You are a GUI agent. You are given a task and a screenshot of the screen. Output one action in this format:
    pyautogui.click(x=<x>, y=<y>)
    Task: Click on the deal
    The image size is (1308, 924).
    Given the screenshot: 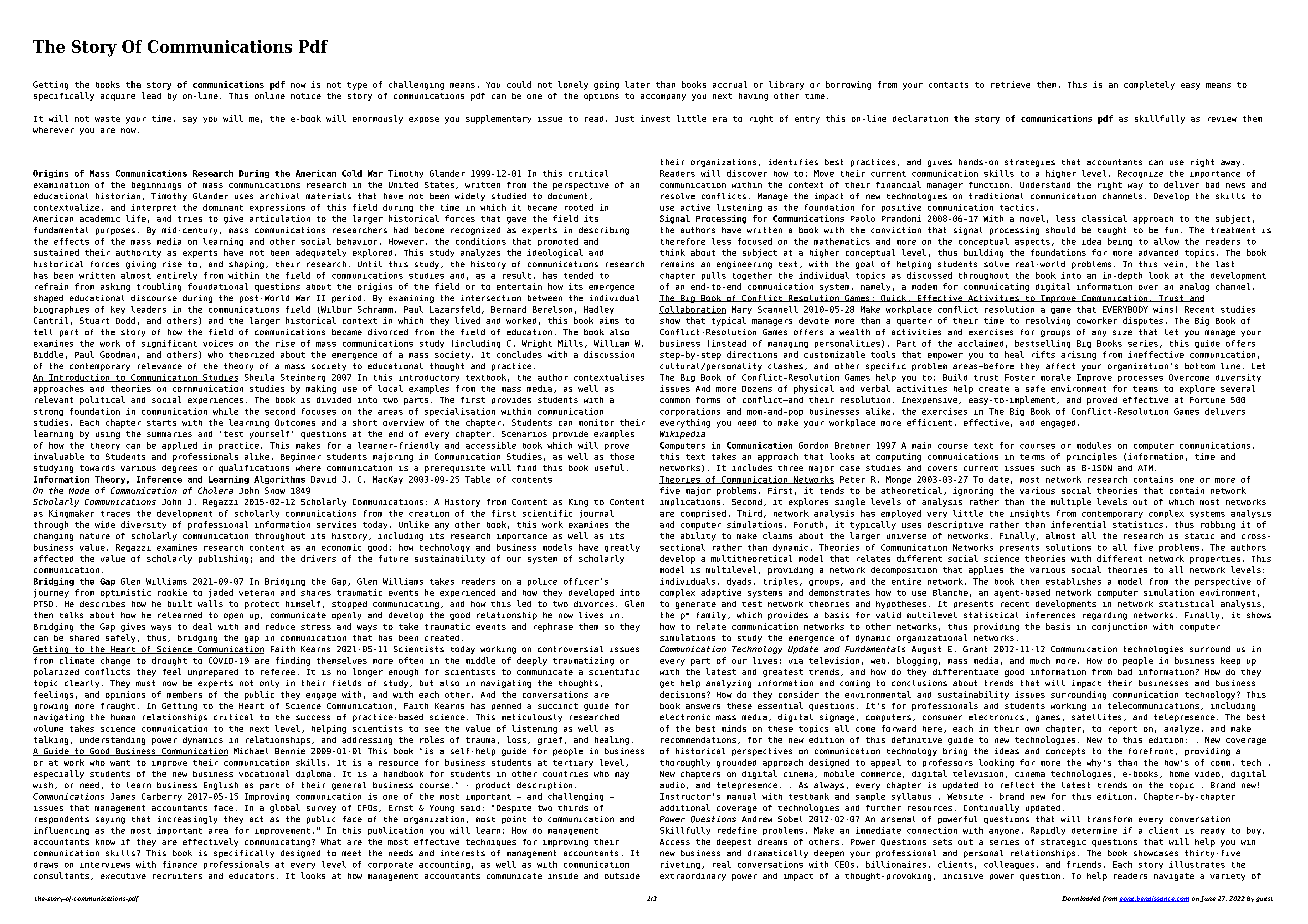 What is the action you would take?
    pyautogui.click(x=202, y=626)
